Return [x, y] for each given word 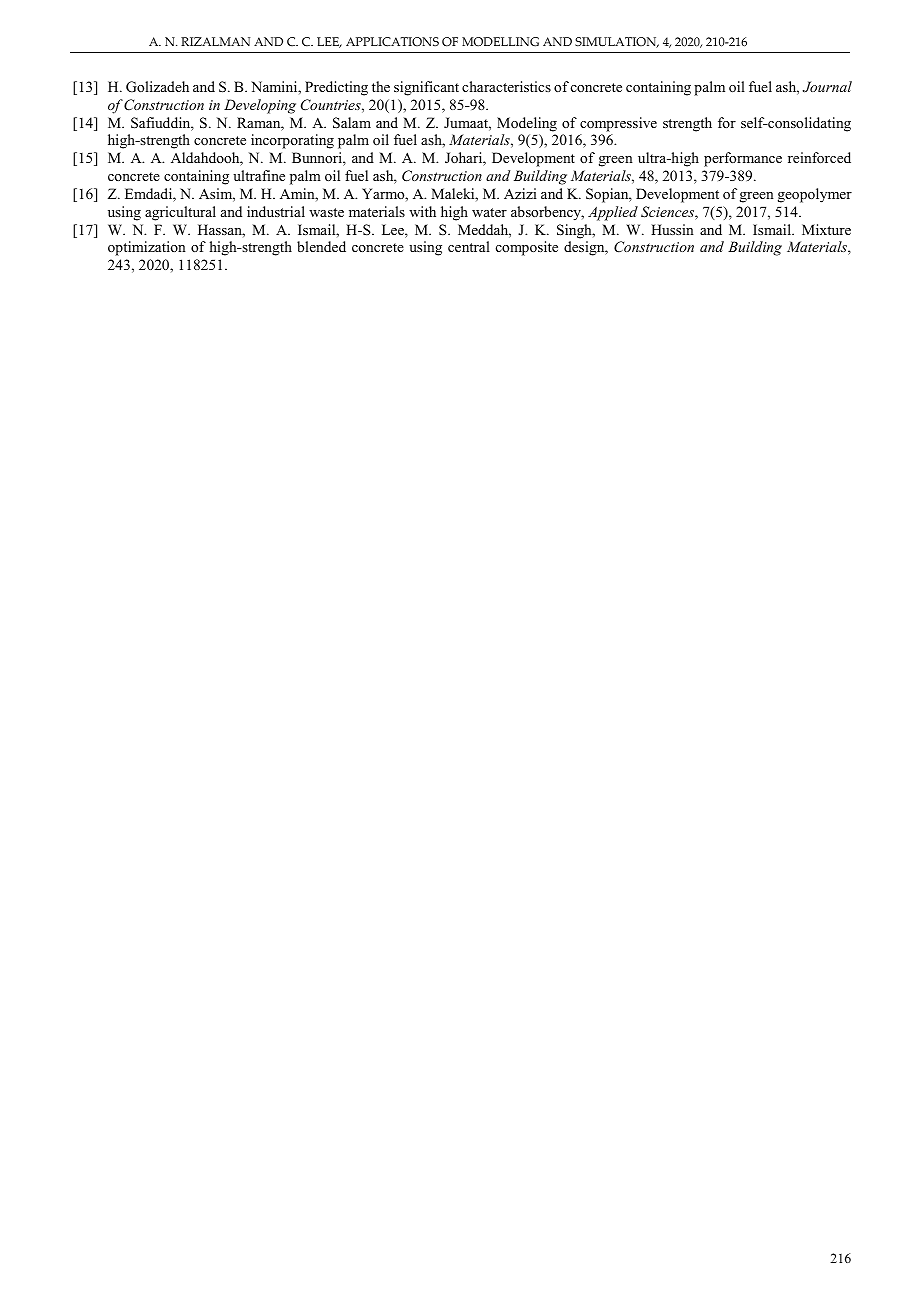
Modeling [527, 124]
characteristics [506, 86]
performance [743, 159]
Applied [613, 213]
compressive [618, 124]
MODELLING [500, 42]
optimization [147, 248]
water [489, 212]
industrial [276, 211]
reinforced [819, 157]
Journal [827, 87]
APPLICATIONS [392, 42]
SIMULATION [617, 42]
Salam [352, 123]
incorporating [292, 141]
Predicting [336, 88]
